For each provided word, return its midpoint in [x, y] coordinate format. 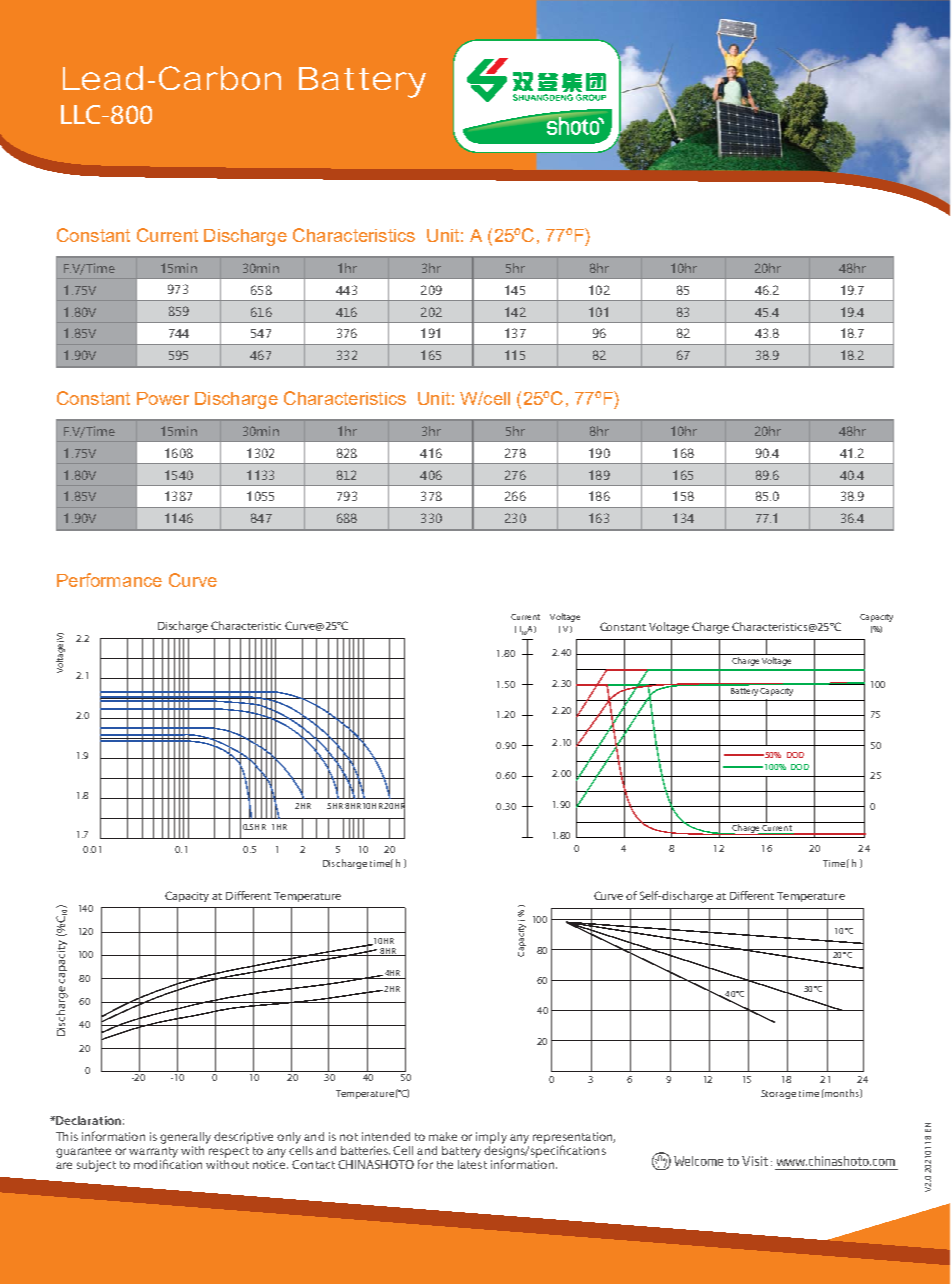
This [67, 1136]
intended [386, 1136]
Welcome [698, 1161]
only [289, 1138]
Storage [778, 1094]
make [443, 1136]
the [445, 1164]
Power [163, 398]
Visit [755, 1161]
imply [491, 1138]
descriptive [243, 1138]
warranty [153, 1153]
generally [185, 1138]
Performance [109, 580]
